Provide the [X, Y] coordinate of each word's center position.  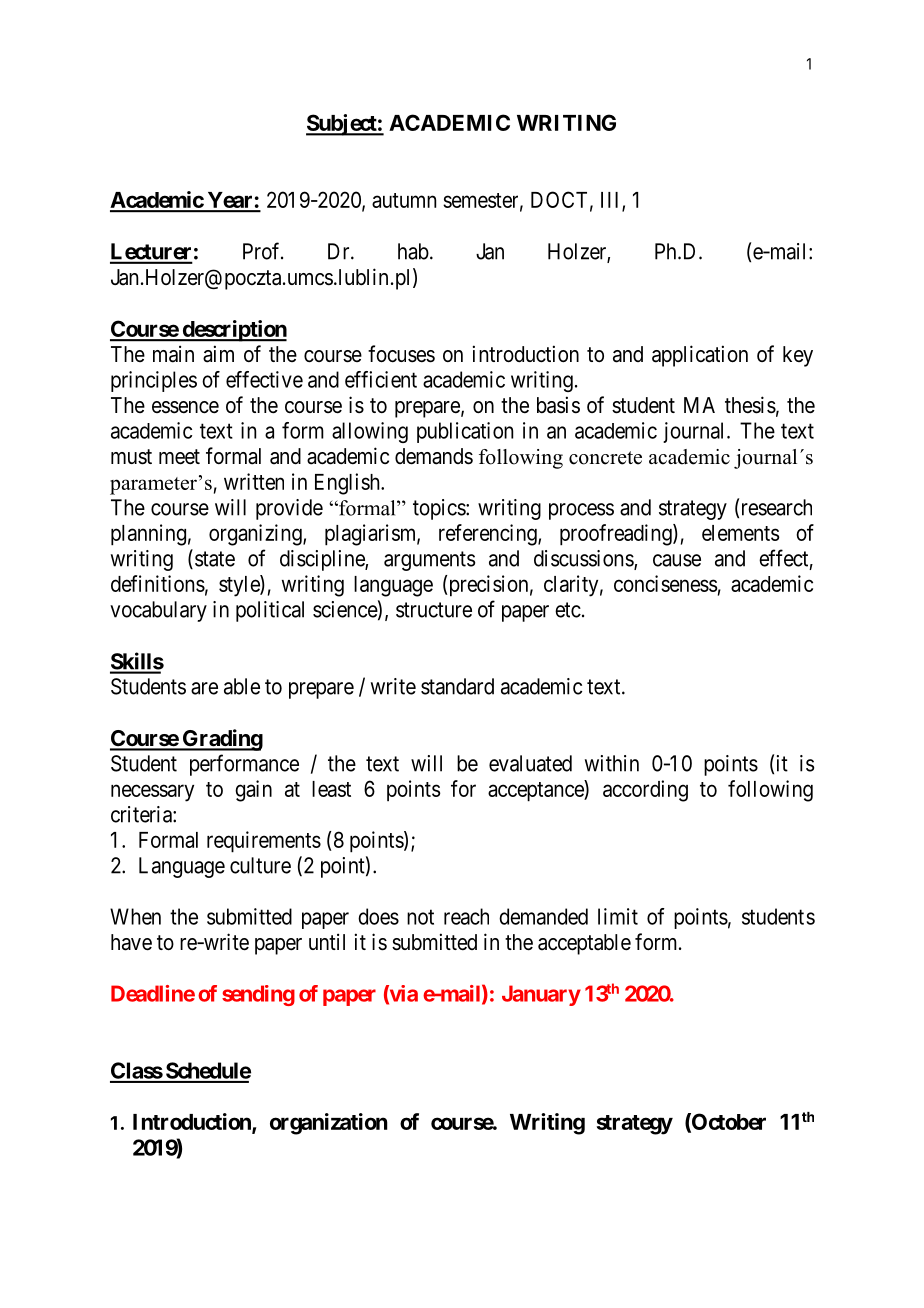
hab [413, 251]
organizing [256, 535]
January [541, 995]
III [612, 201]
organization [329, 1124]
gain [253, 791]
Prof [263, 251]
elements [741, 533]
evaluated [530, 763]
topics [440, 509]
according [645, 791]
